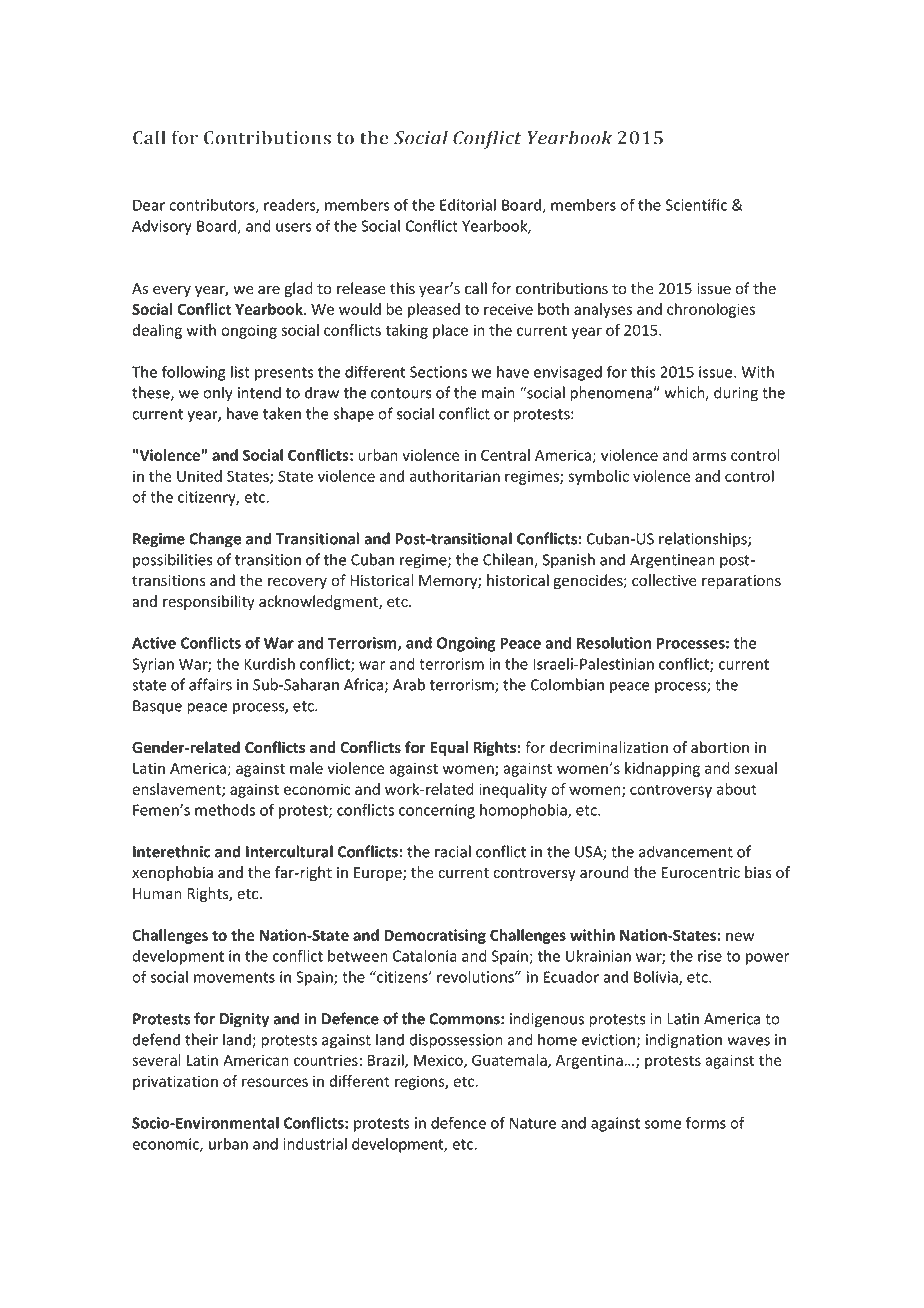  What do you see at coordinates (409, 684) in the document?
I see `Arab` at bounding box center [409, 684].
